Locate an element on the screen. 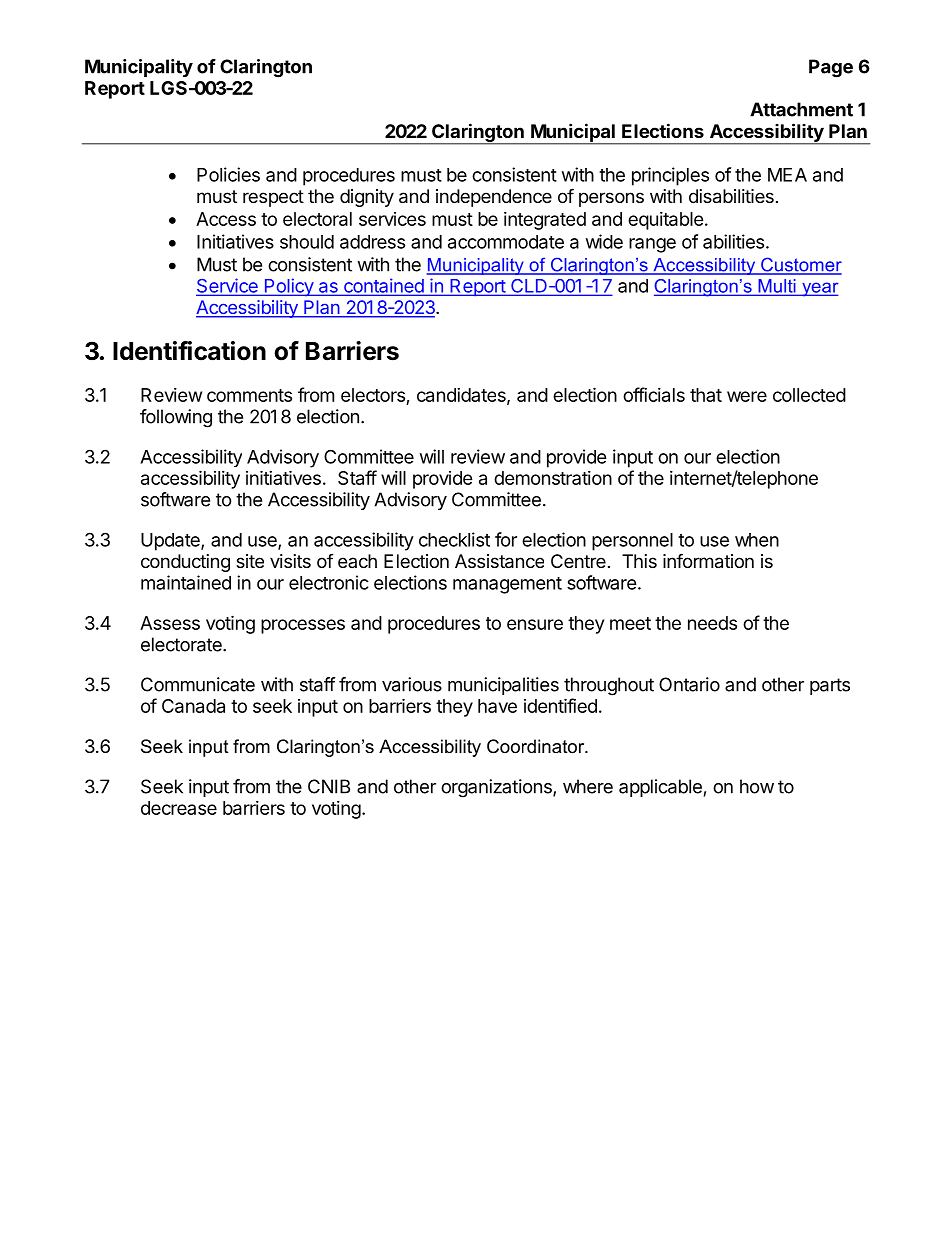 Image resolution: width=952 pixels, height=1233 pixels. contained is located at coordinates (383, 286).
